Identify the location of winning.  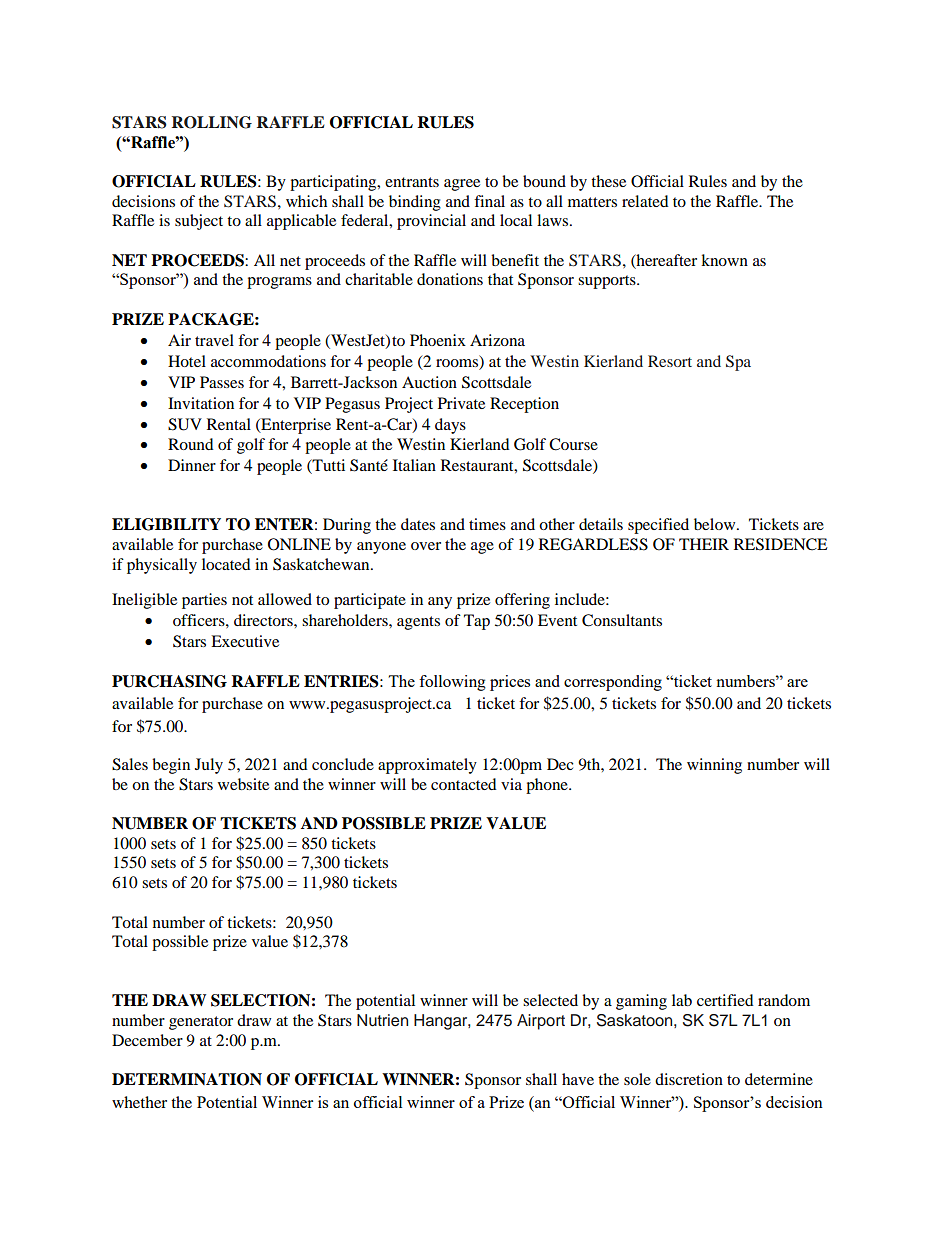
(714, 766).
